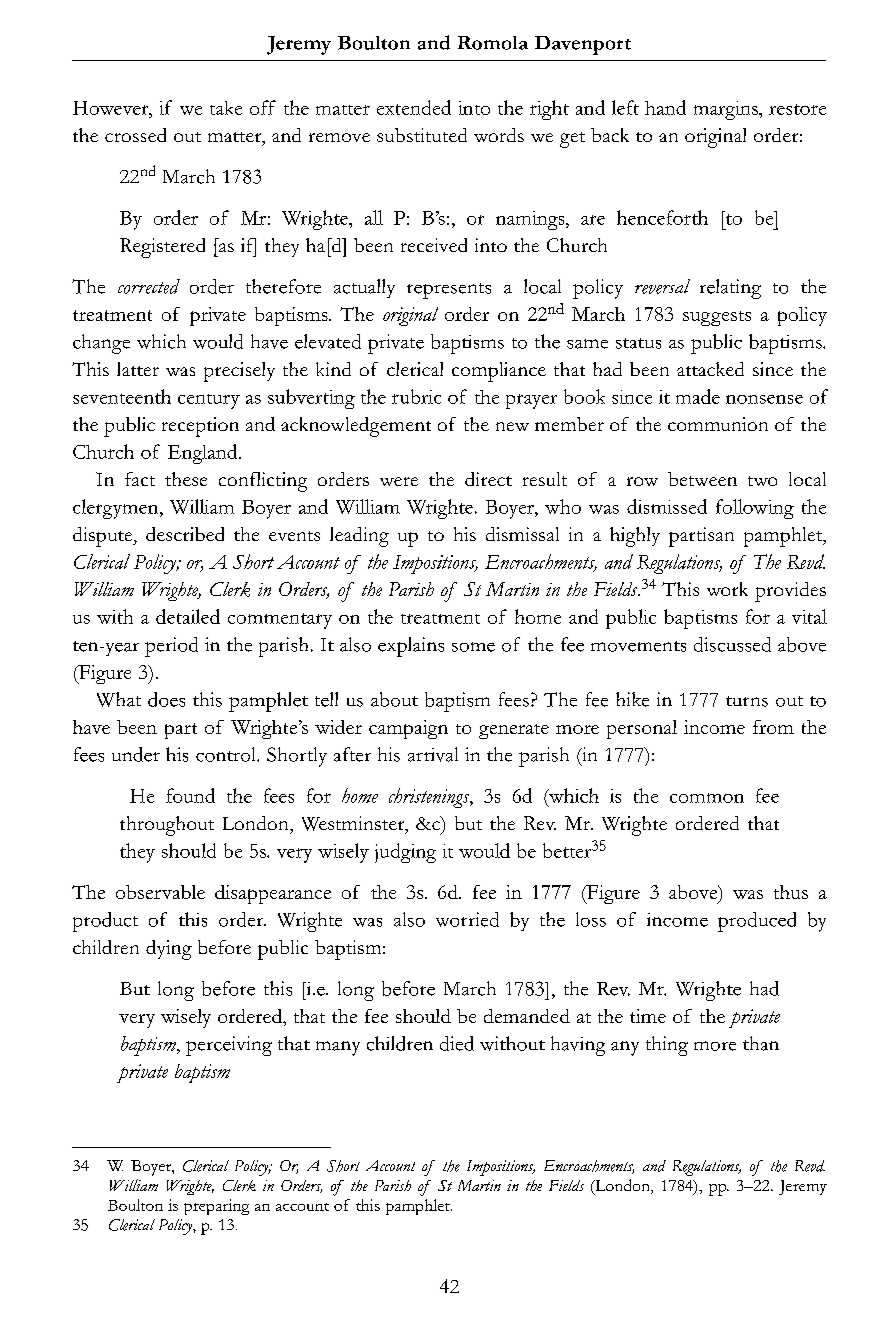 Image resolution: width=896 pixels, height=1331 pixels. Describe the element at coordinates (138, 369) in the image. I see `latter` at that location.
